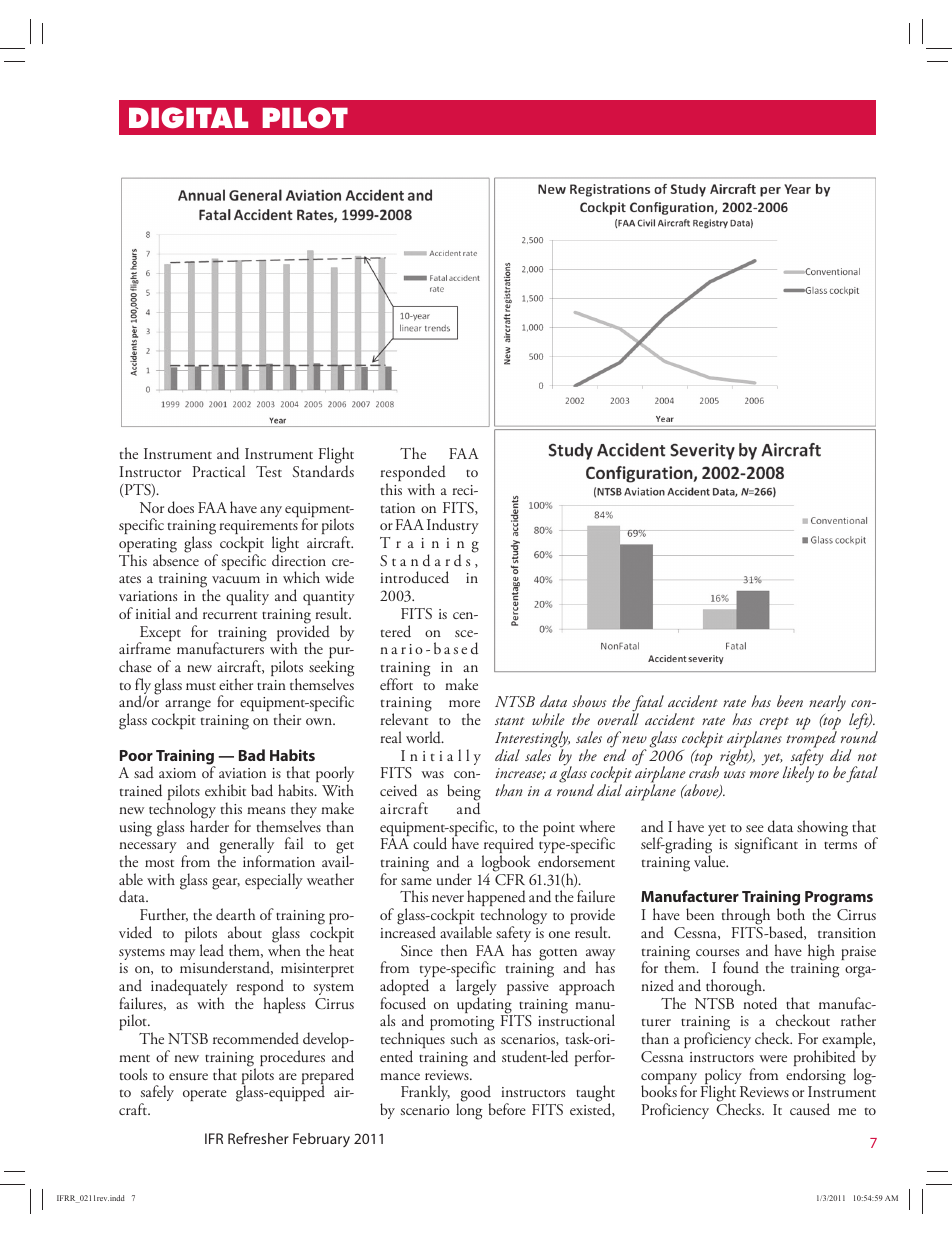 The height and width of the screenshot is (1233, 952). I want to click on introduced, so click(414, 577).
